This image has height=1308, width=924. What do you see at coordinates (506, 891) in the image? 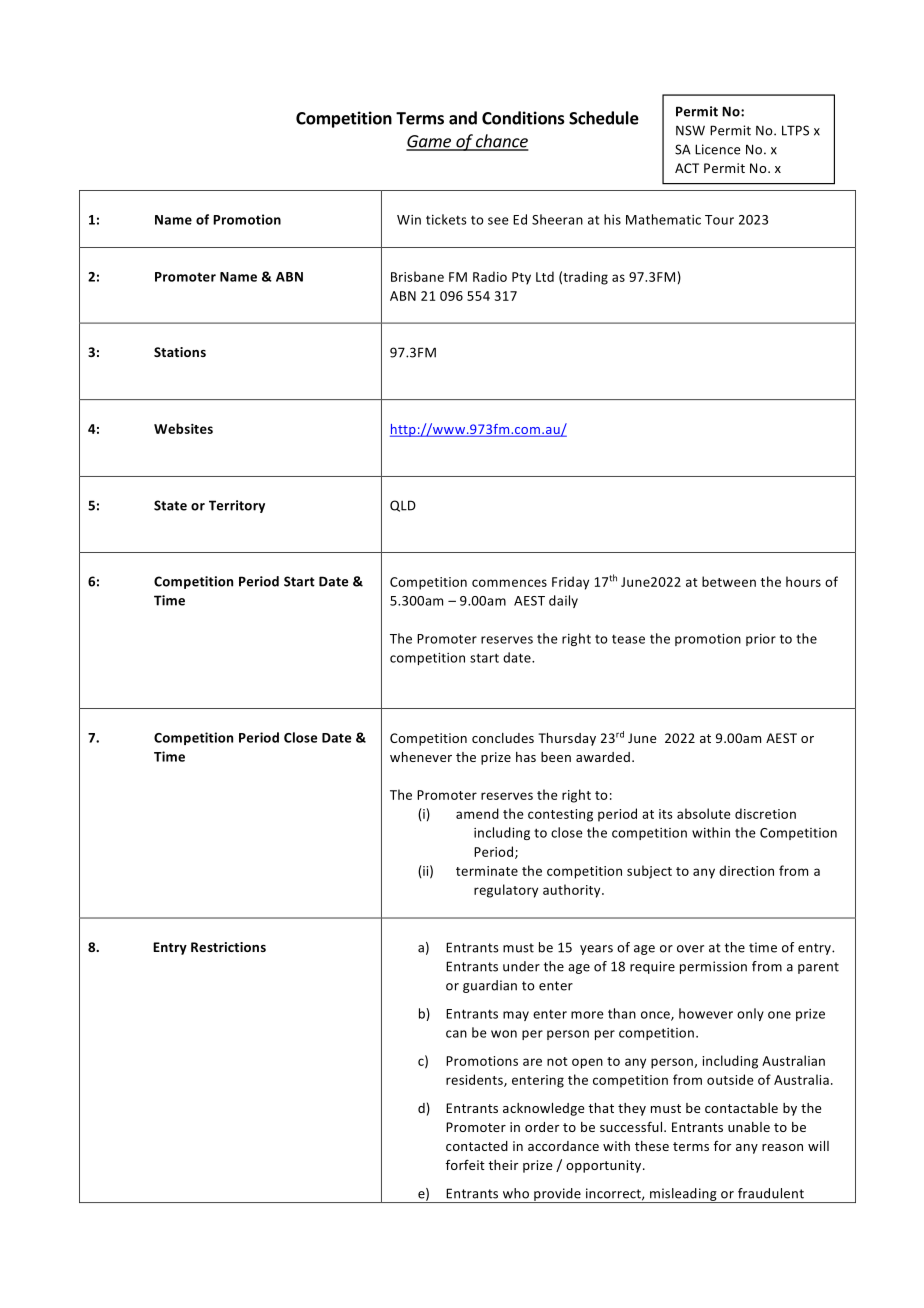
I see `regulatory` at bounding box center [506, 891].
